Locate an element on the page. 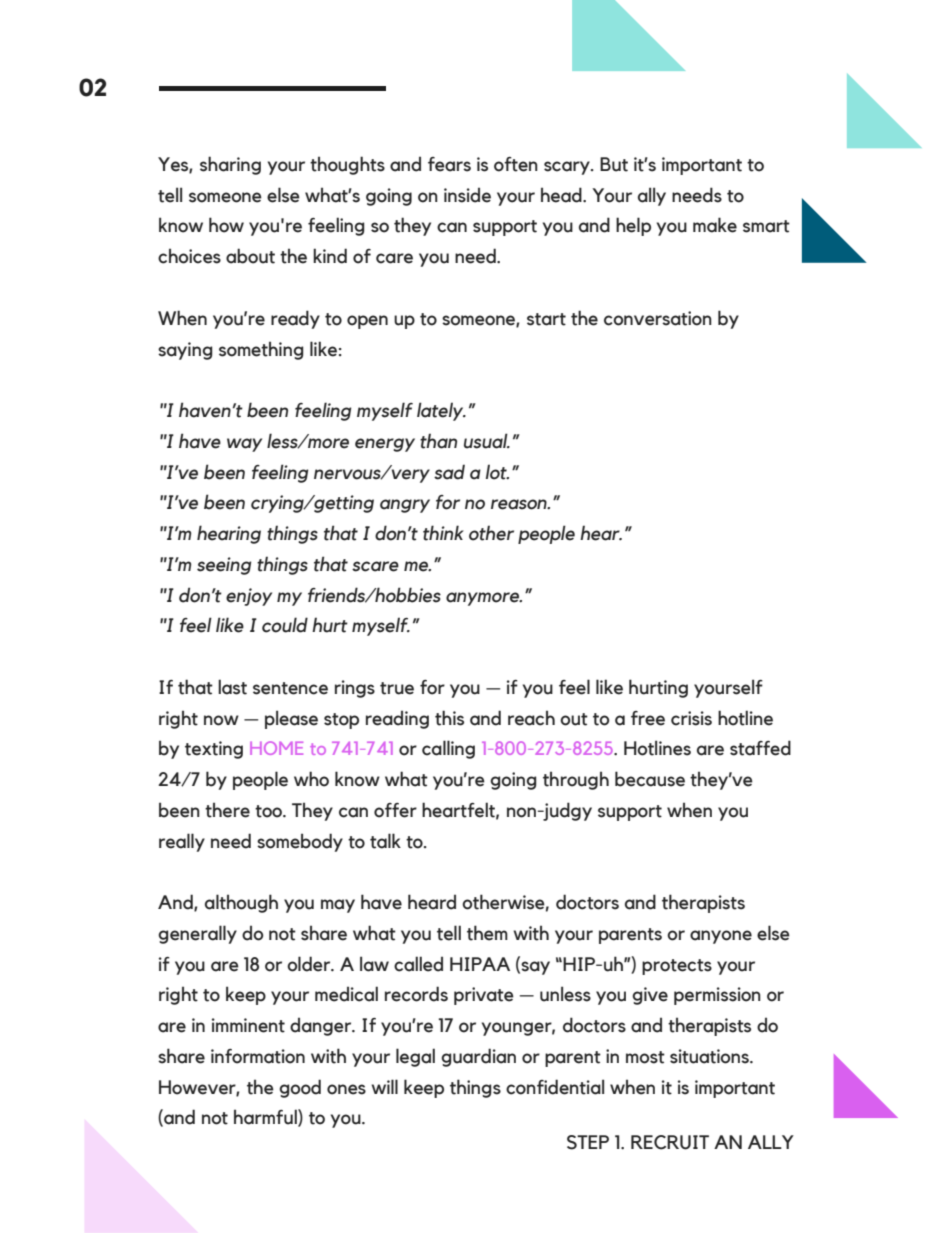 Image resolution: width=952 pixels, height=1233 pixels. could is located at coordinates (285, 625).
